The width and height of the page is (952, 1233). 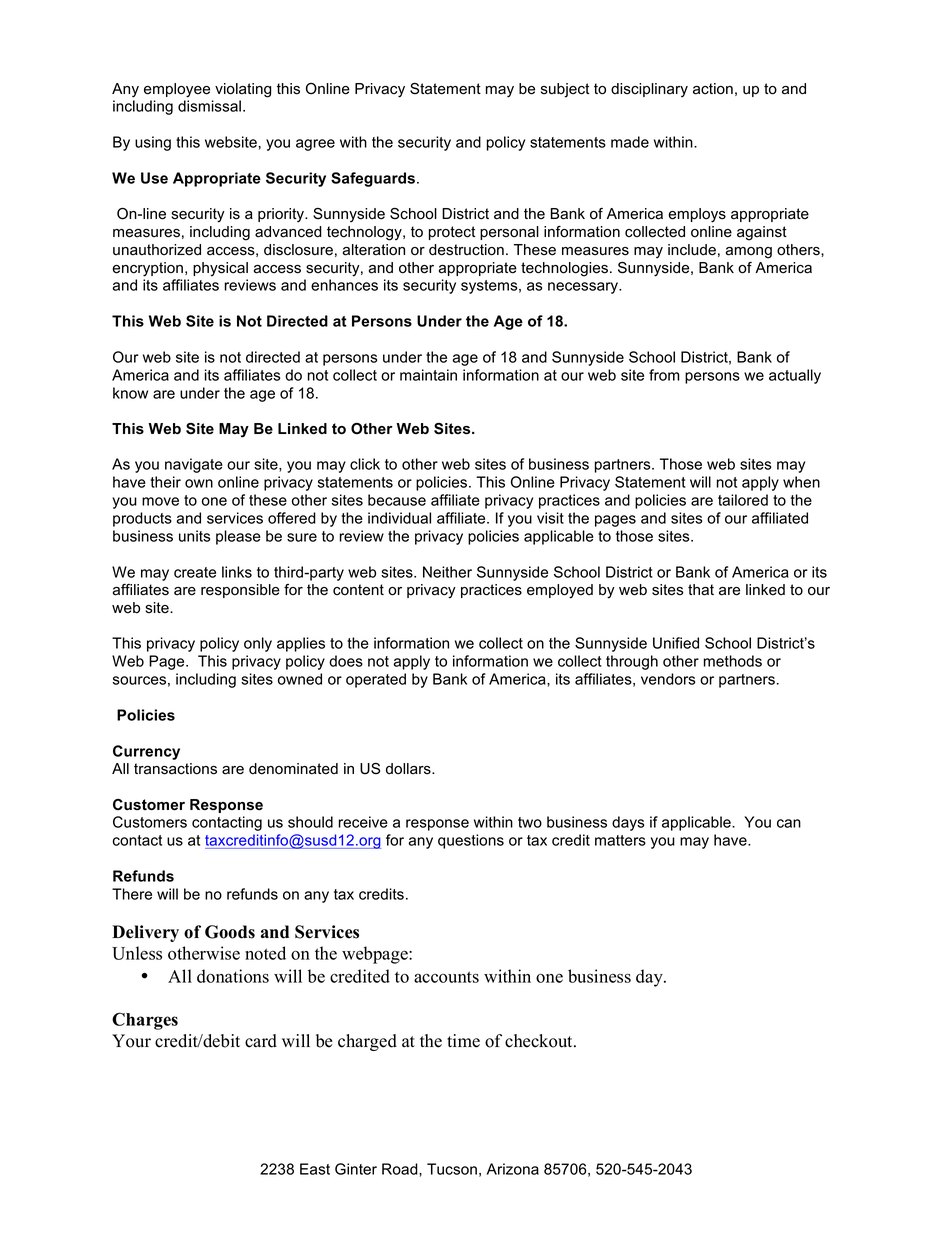 I want to click on dismissal, so click(x=209, y=106).
